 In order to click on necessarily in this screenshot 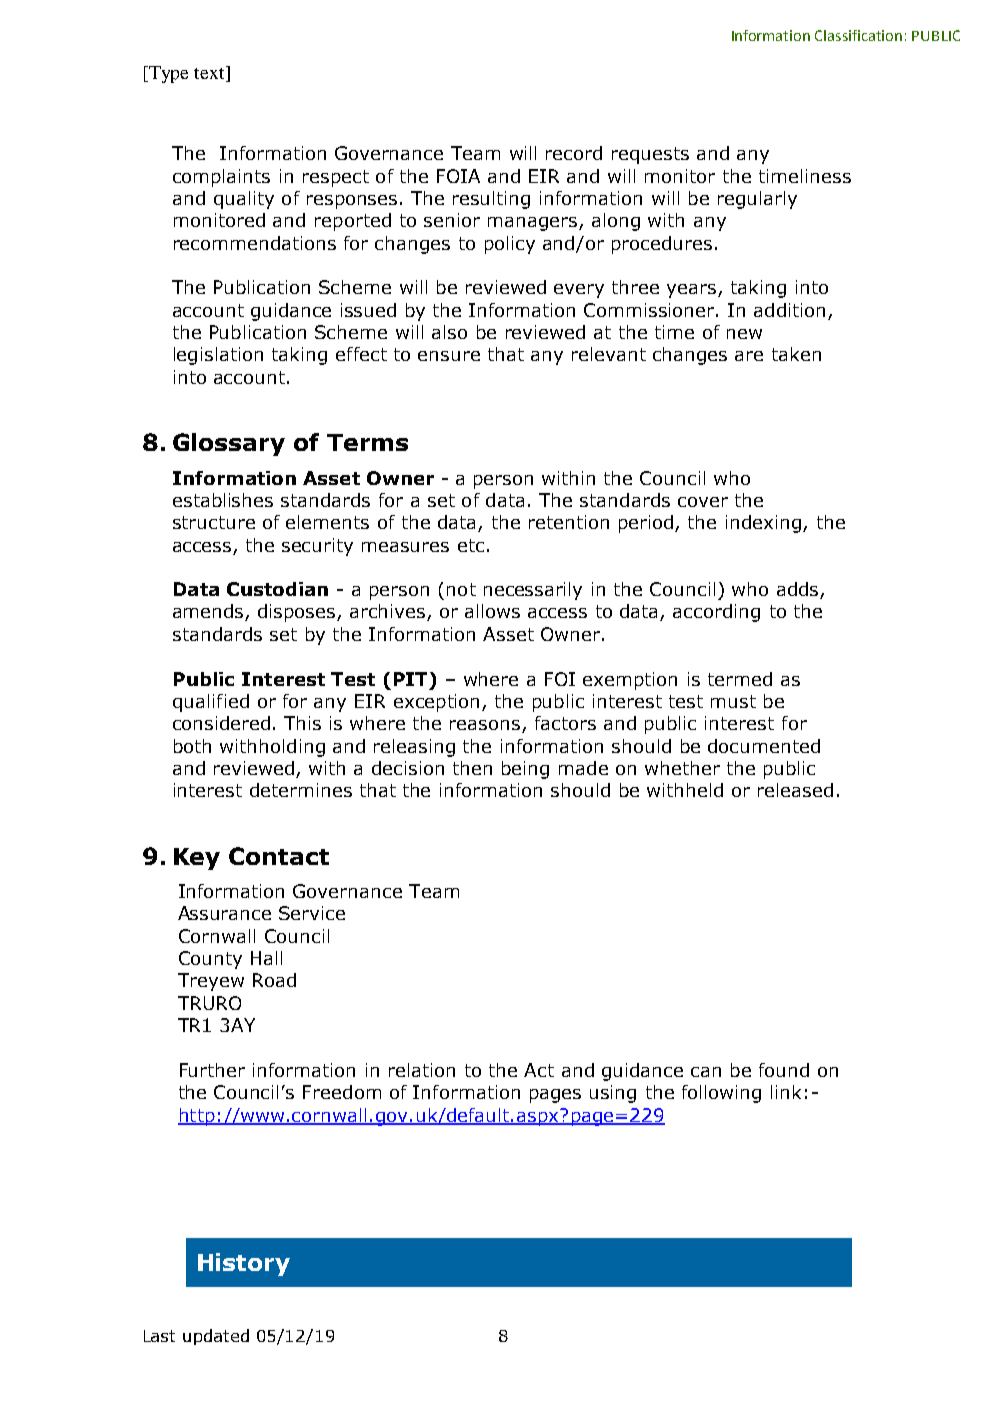, I will do `click(533, 591)`.
